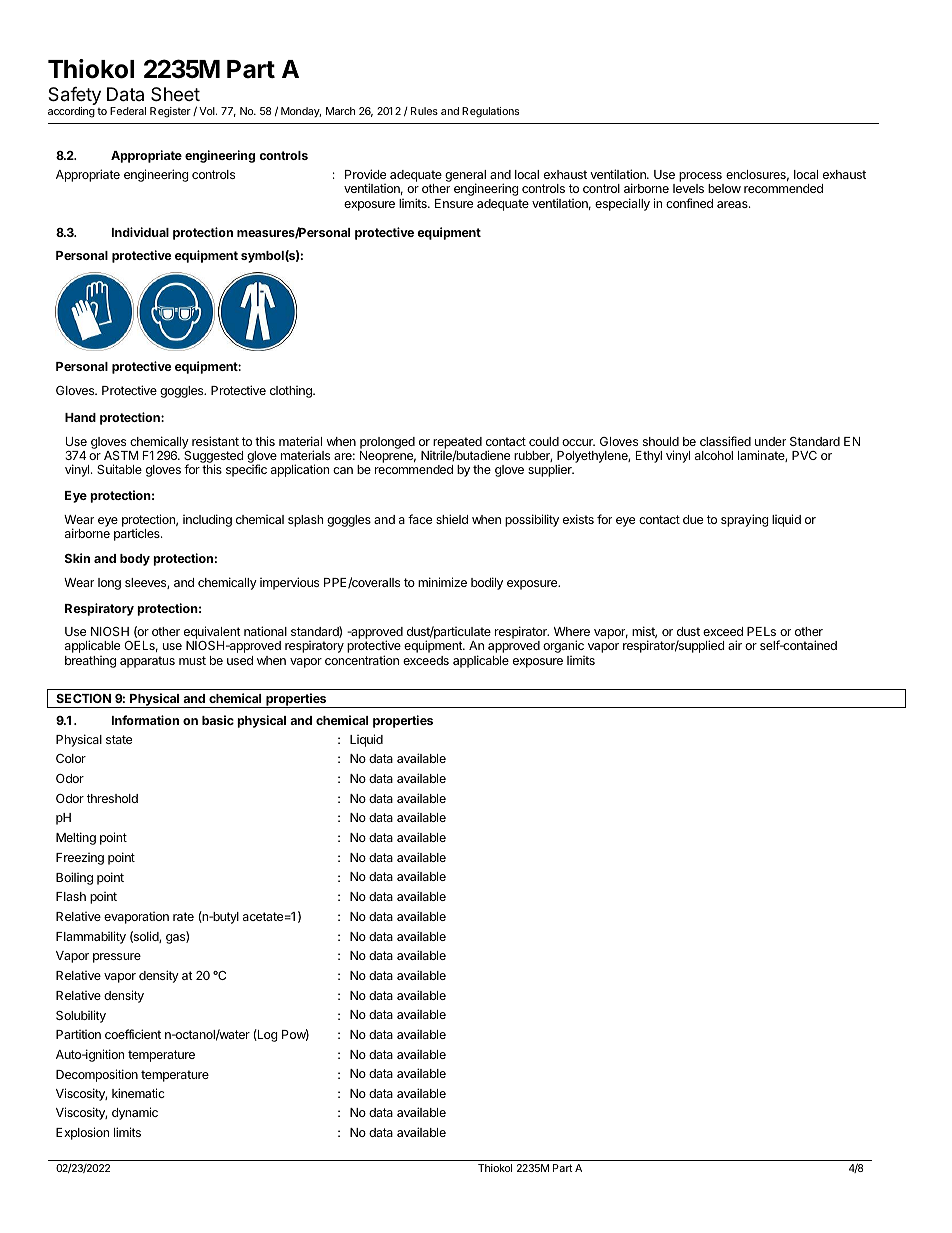  What do you see at coordinates (133, 1034) in the screenshot?
I see `coefficient` at bounding box center [133, 1034].
